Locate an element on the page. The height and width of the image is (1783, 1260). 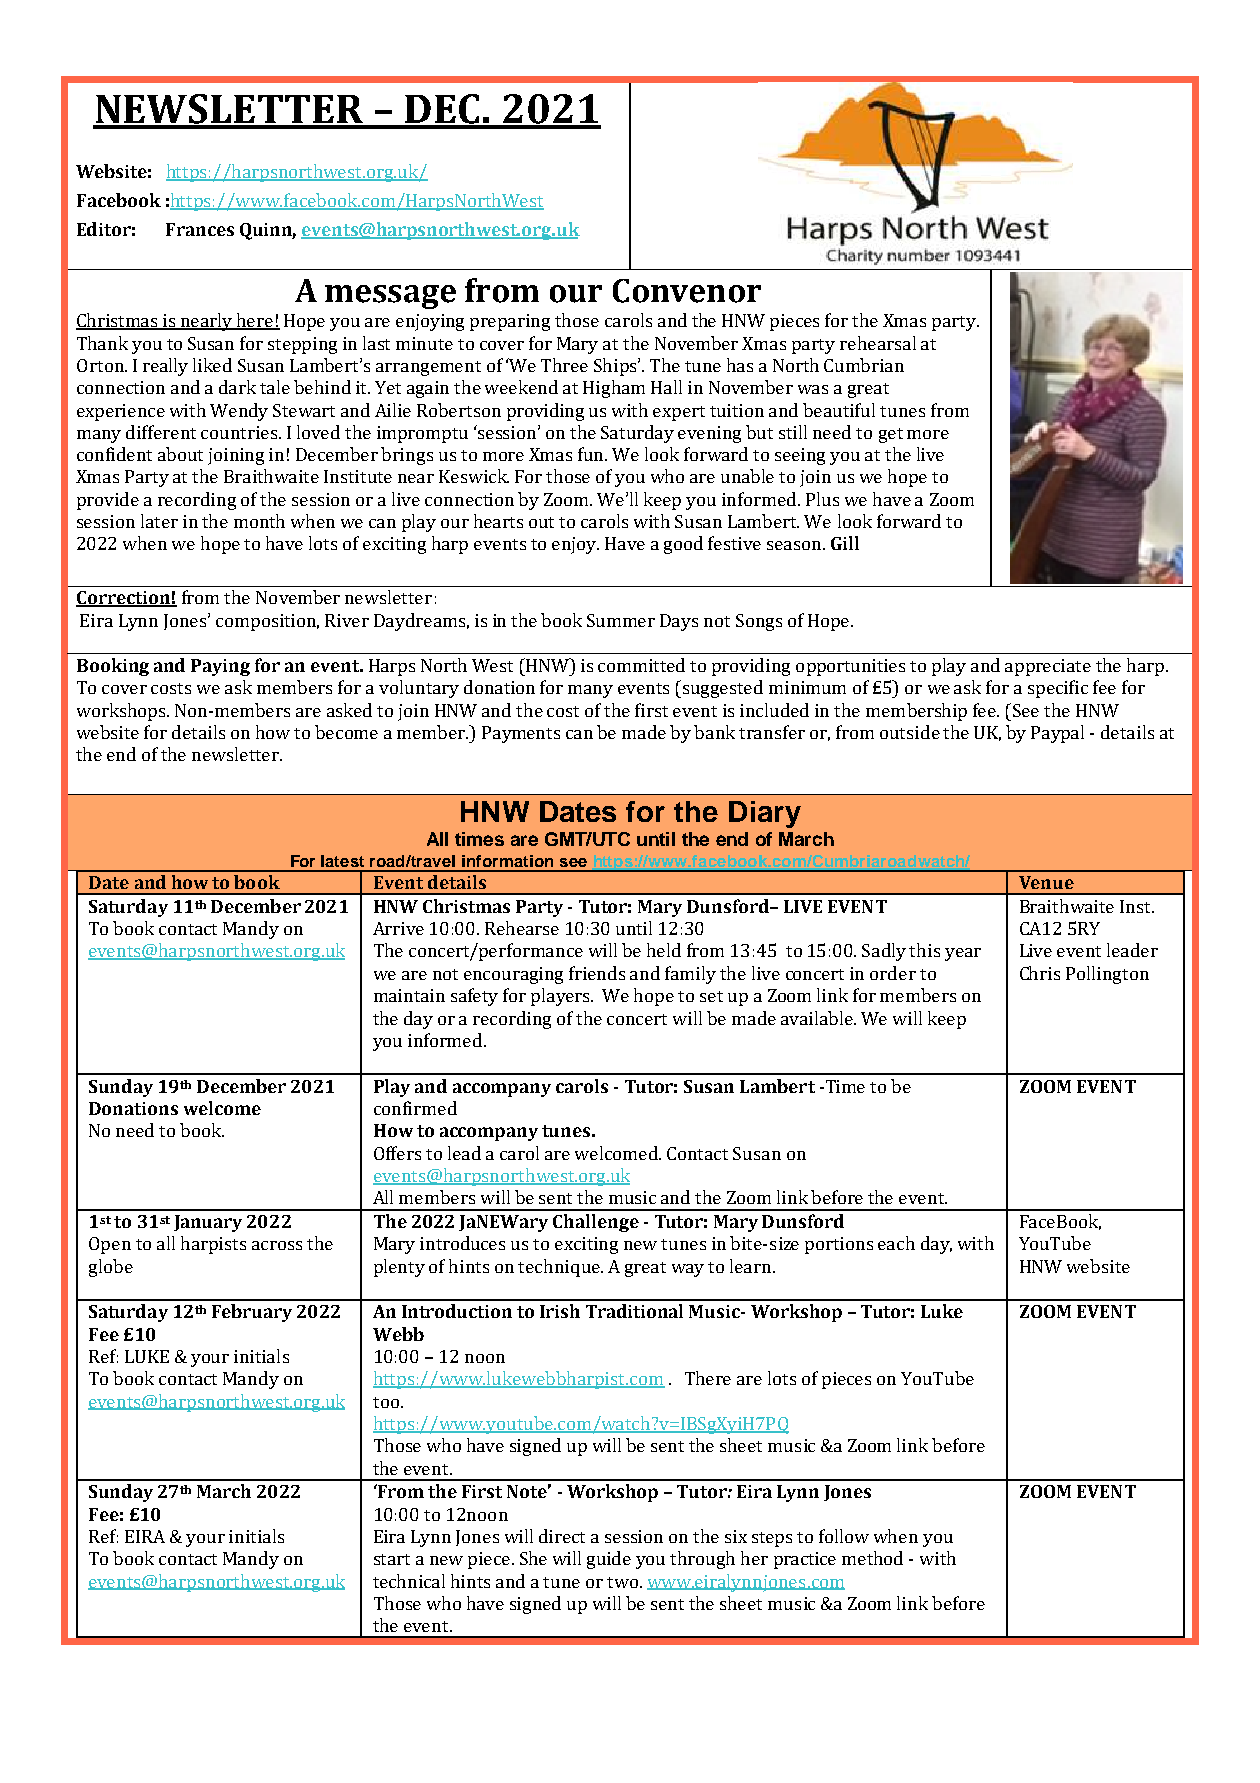
method is located at coordinates (872, 1558).
